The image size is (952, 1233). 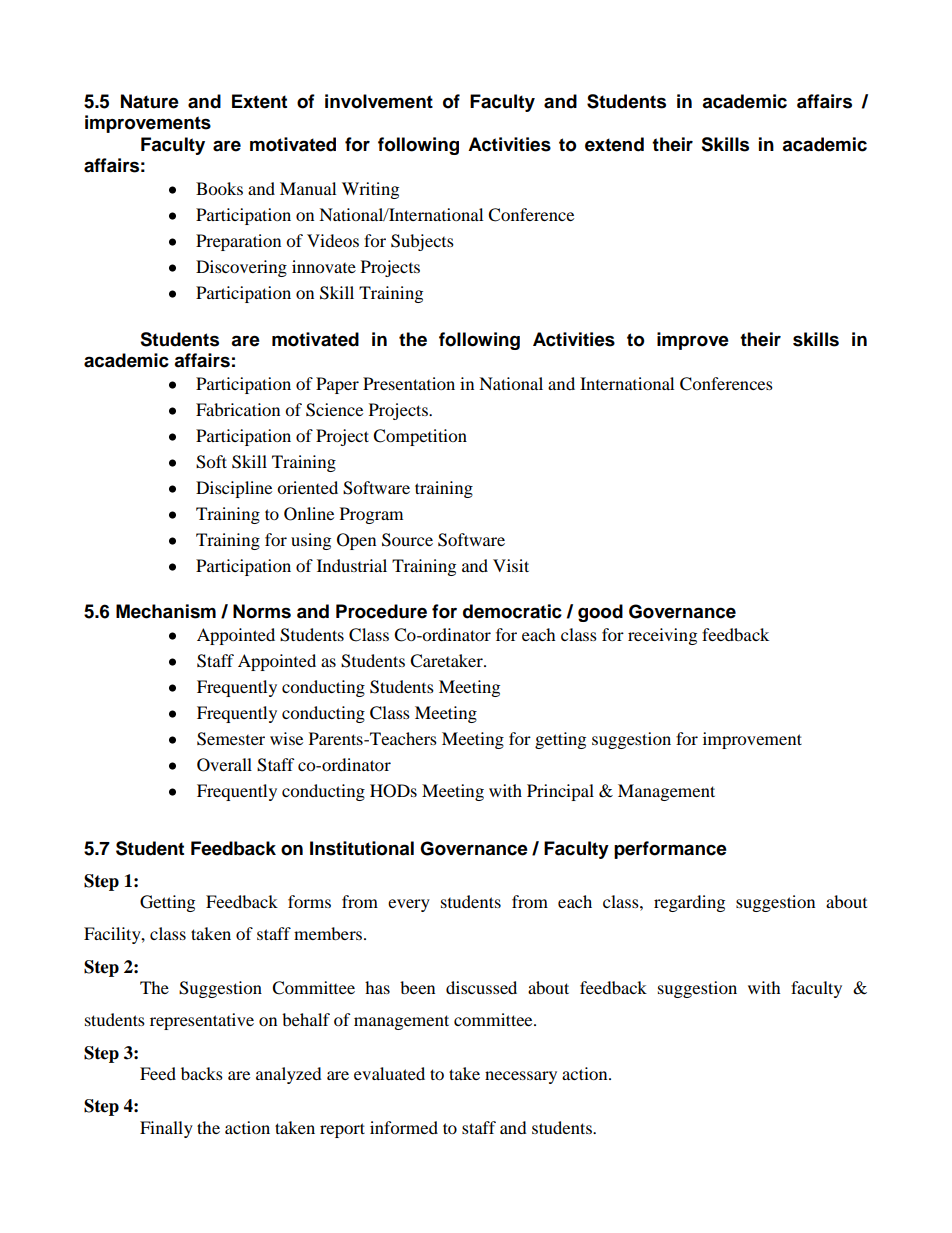 I want to click on Extent, so click(x=259, y=101).
